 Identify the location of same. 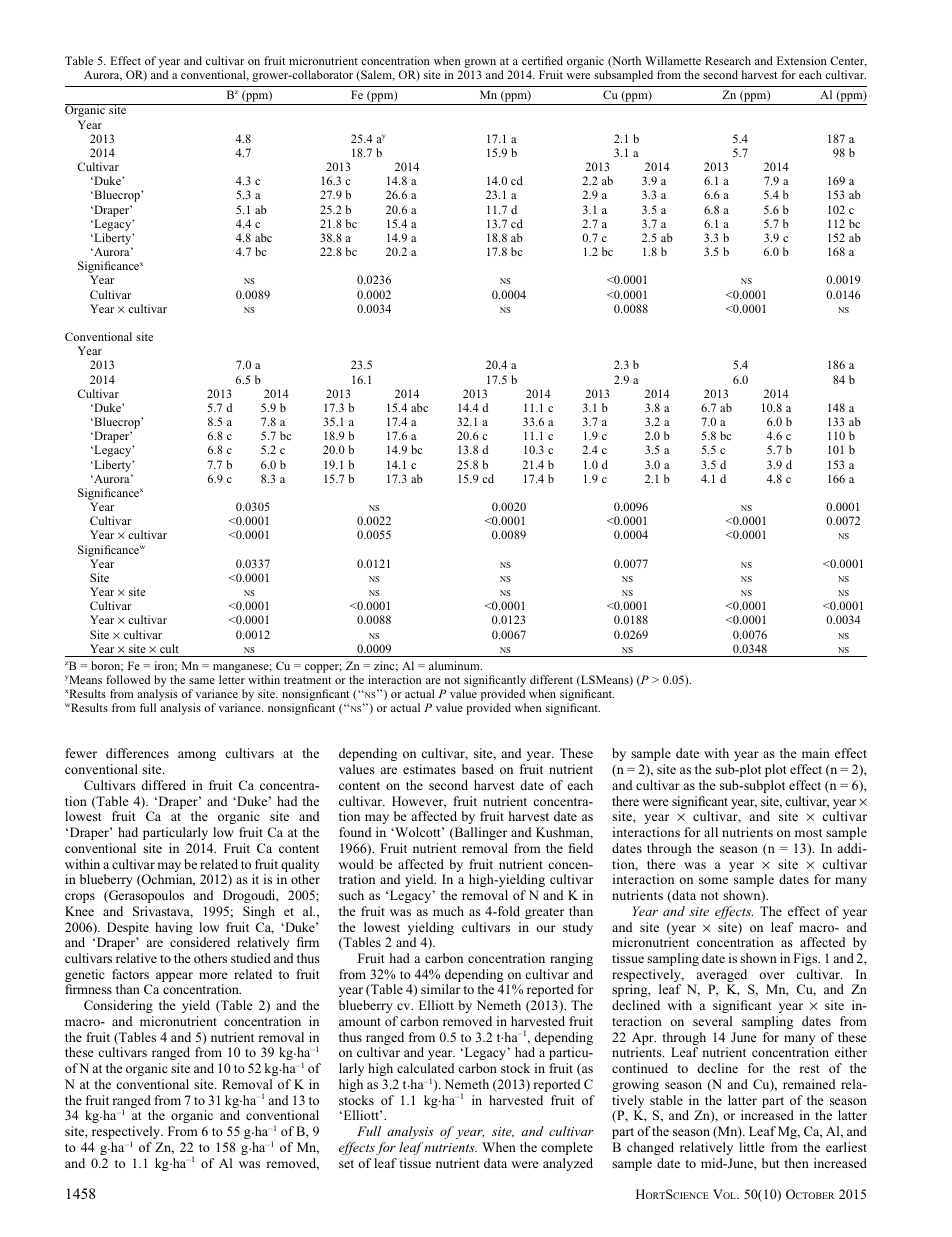
(202, 681).
